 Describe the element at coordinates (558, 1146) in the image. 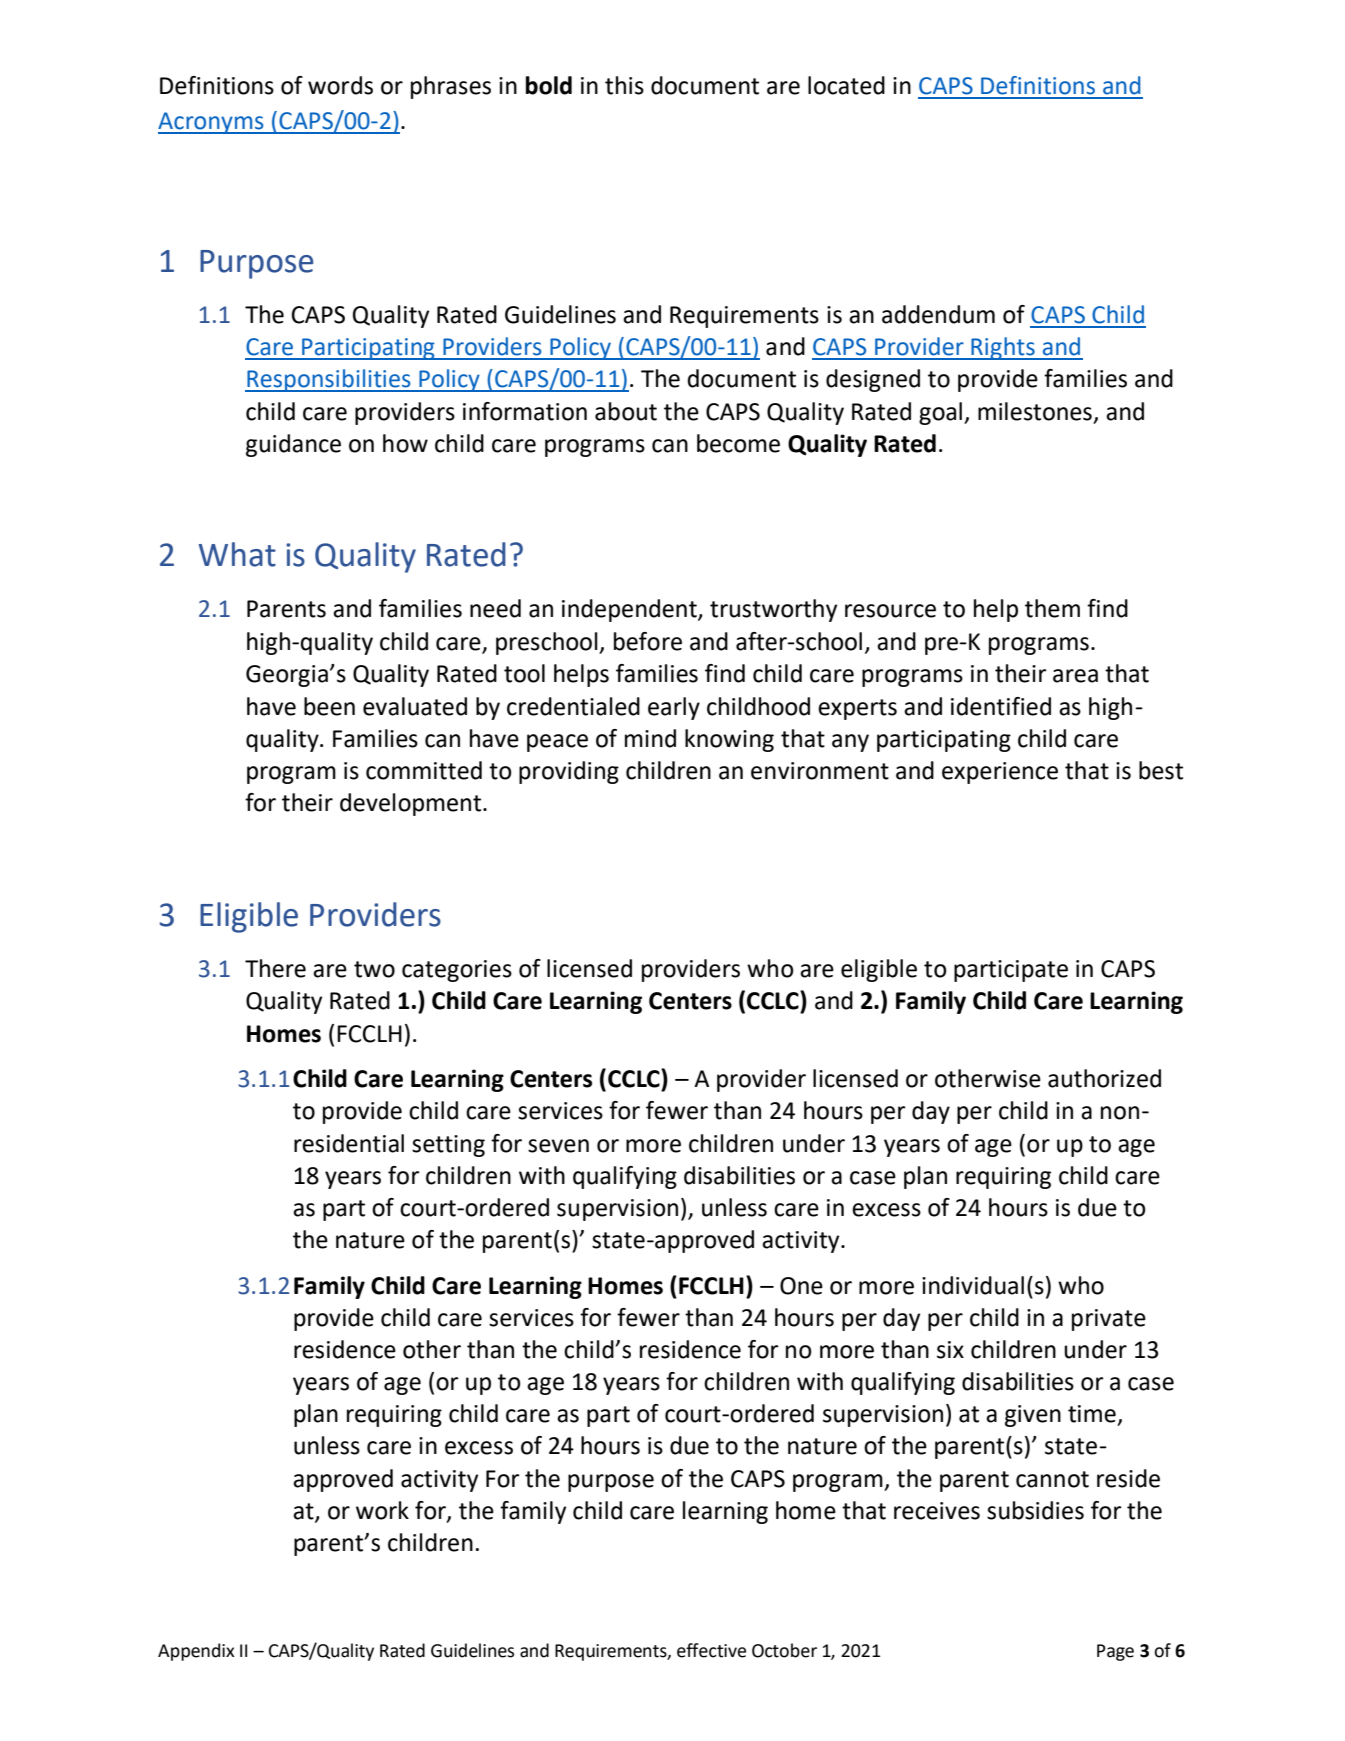

I see `seven` at that location.
